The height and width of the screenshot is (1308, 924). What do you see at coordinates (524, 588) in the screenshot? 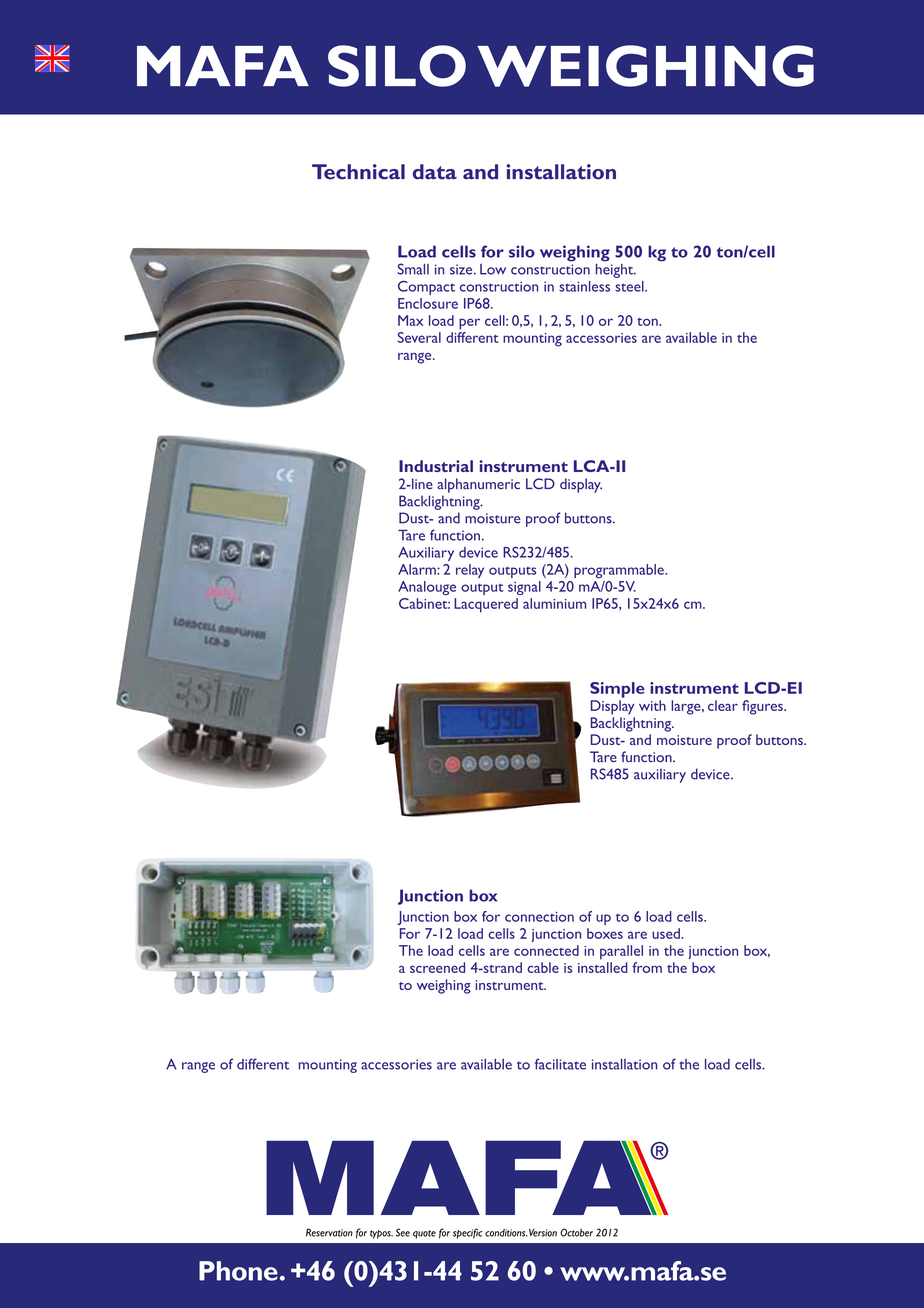
I see `signal` at bounding box center [524, 588].
